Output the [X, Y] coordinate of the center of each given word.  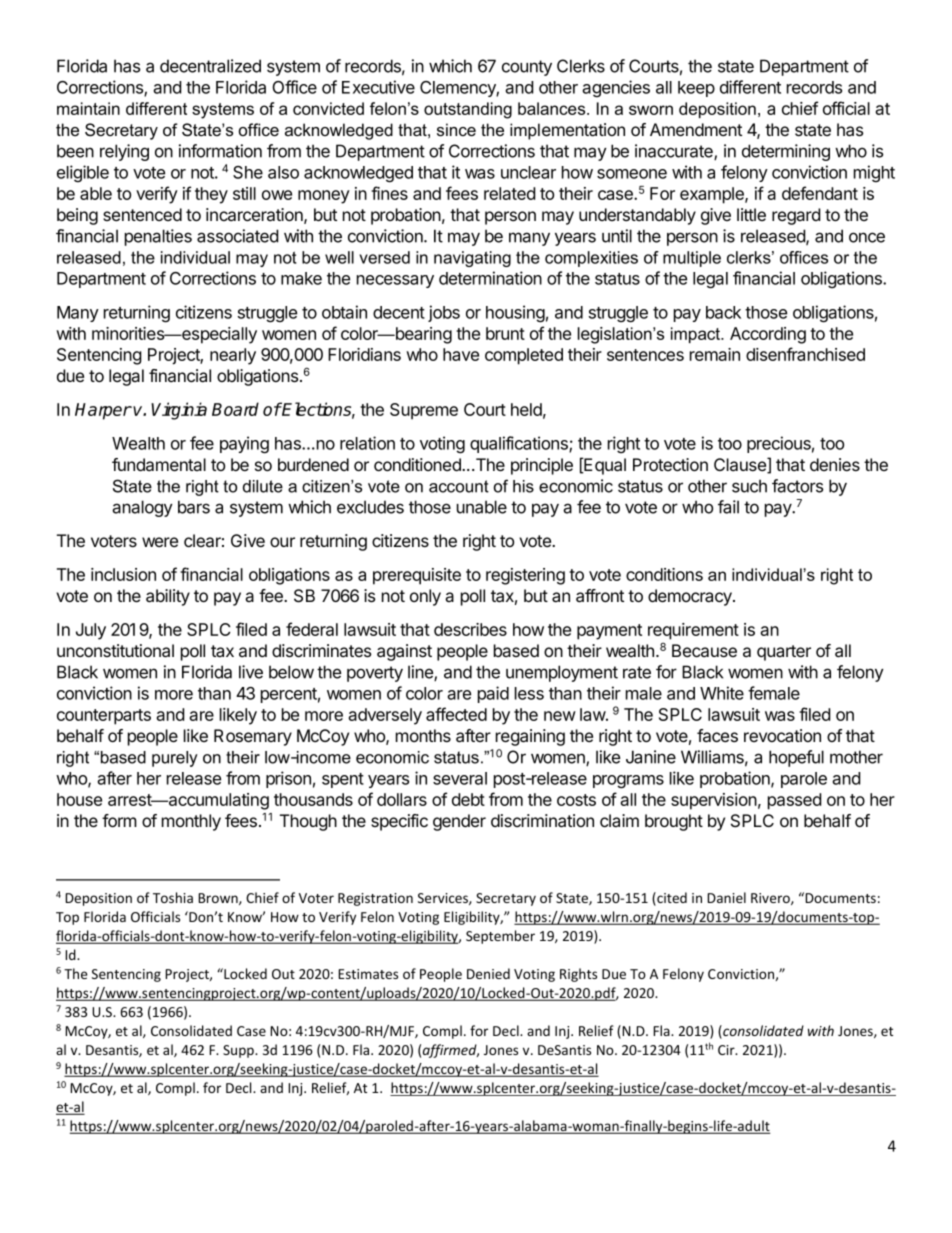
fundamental [159, 465]
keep [696, 89]
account [459, 486]
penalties [158, 237]
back [723, 312]
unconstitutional [115, 651]
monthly [191, 822]
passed [794, 801]
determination [490, 278]
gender [459, 822]
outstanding [468, 110]
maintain [88, 108]
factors [797, 486]
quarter [784, 653]
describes [470, 629]
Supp [239, 1051]
